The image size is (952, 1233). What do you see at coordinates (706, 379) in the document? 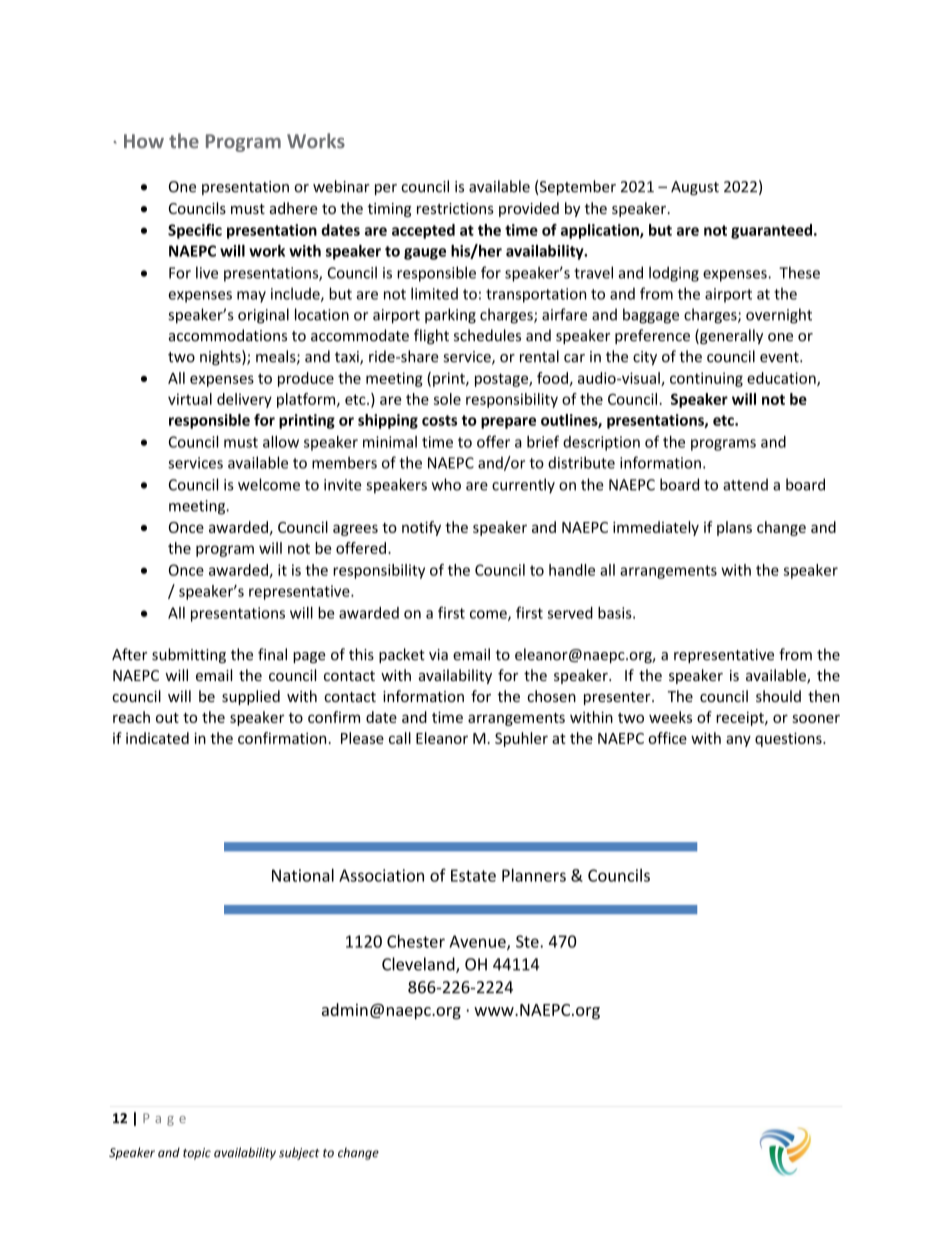
I see `continuing` at bounding box center [706, 379].
